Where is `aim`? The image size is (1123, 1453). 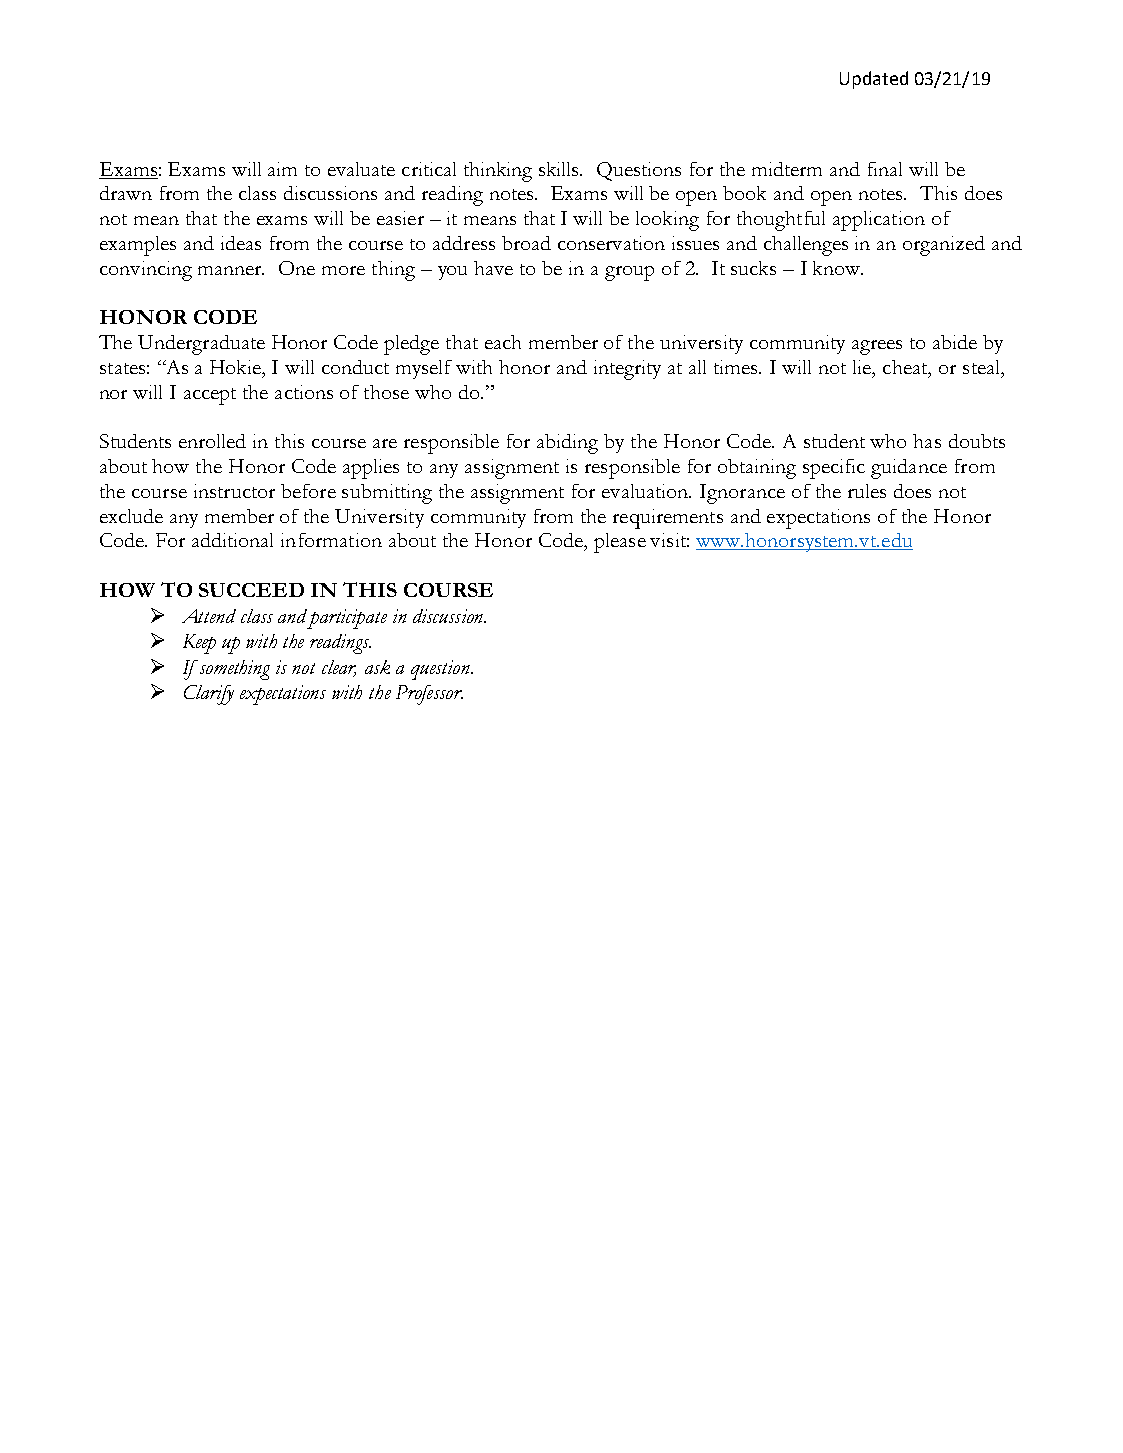
aim is located at coordinates (282, 169).
